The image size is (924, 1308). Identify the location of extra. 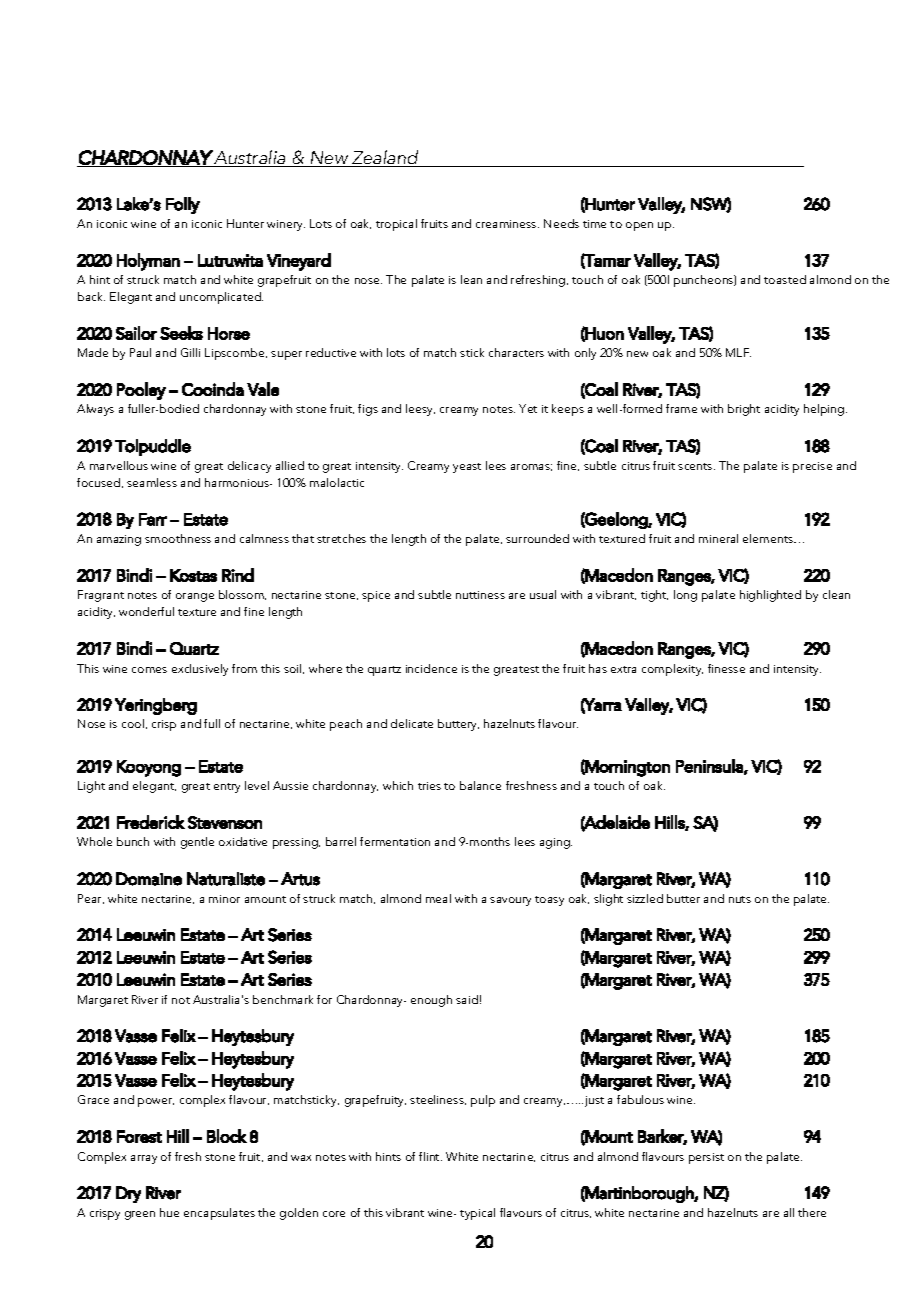
(623, 669).
